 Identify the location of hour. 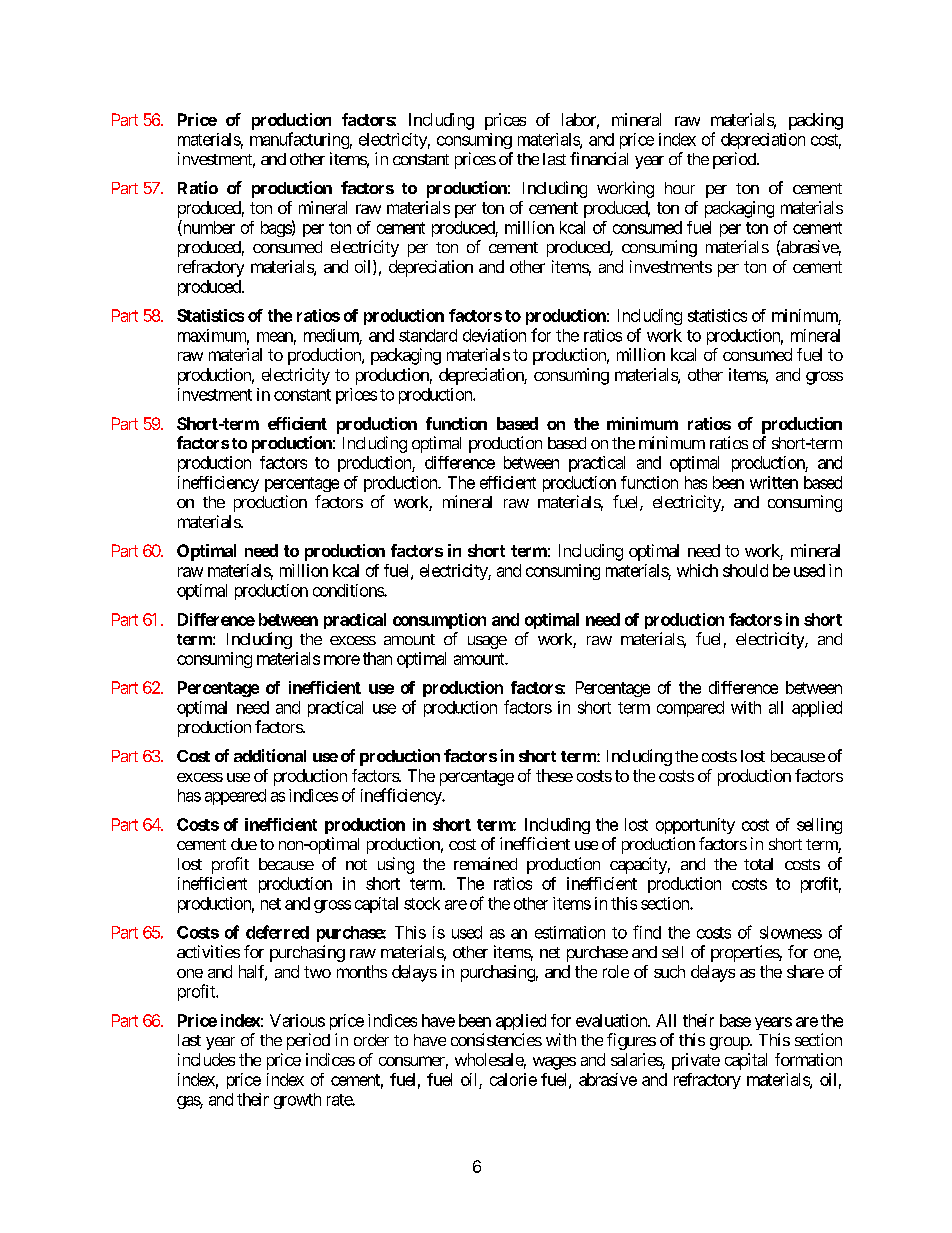
(680, 188).
